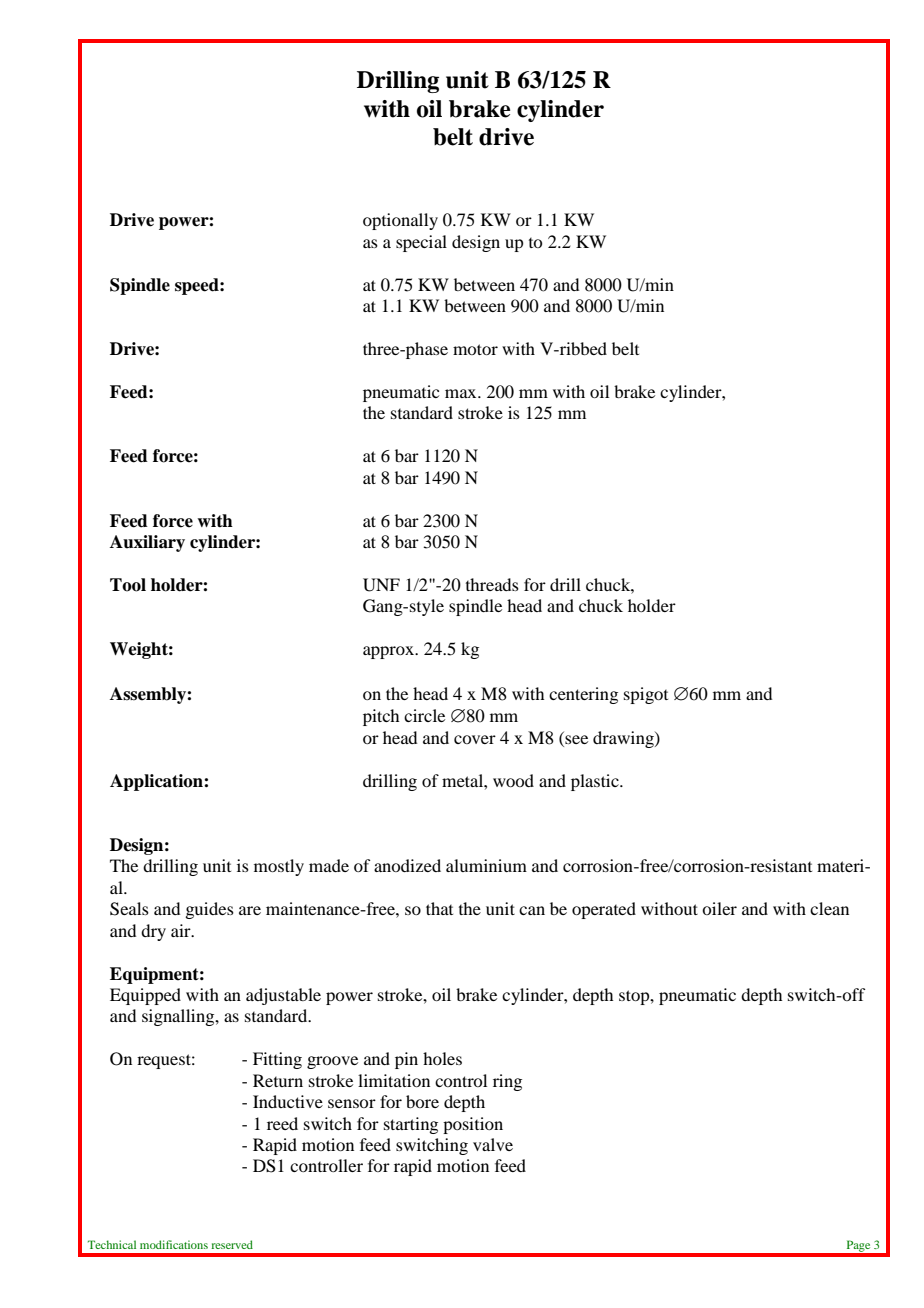 Image resolution: width=924 pixels, height=1308 pixels. Describe the element at coordinates (145, 996) in the page. I see `Equipped` at that location.
